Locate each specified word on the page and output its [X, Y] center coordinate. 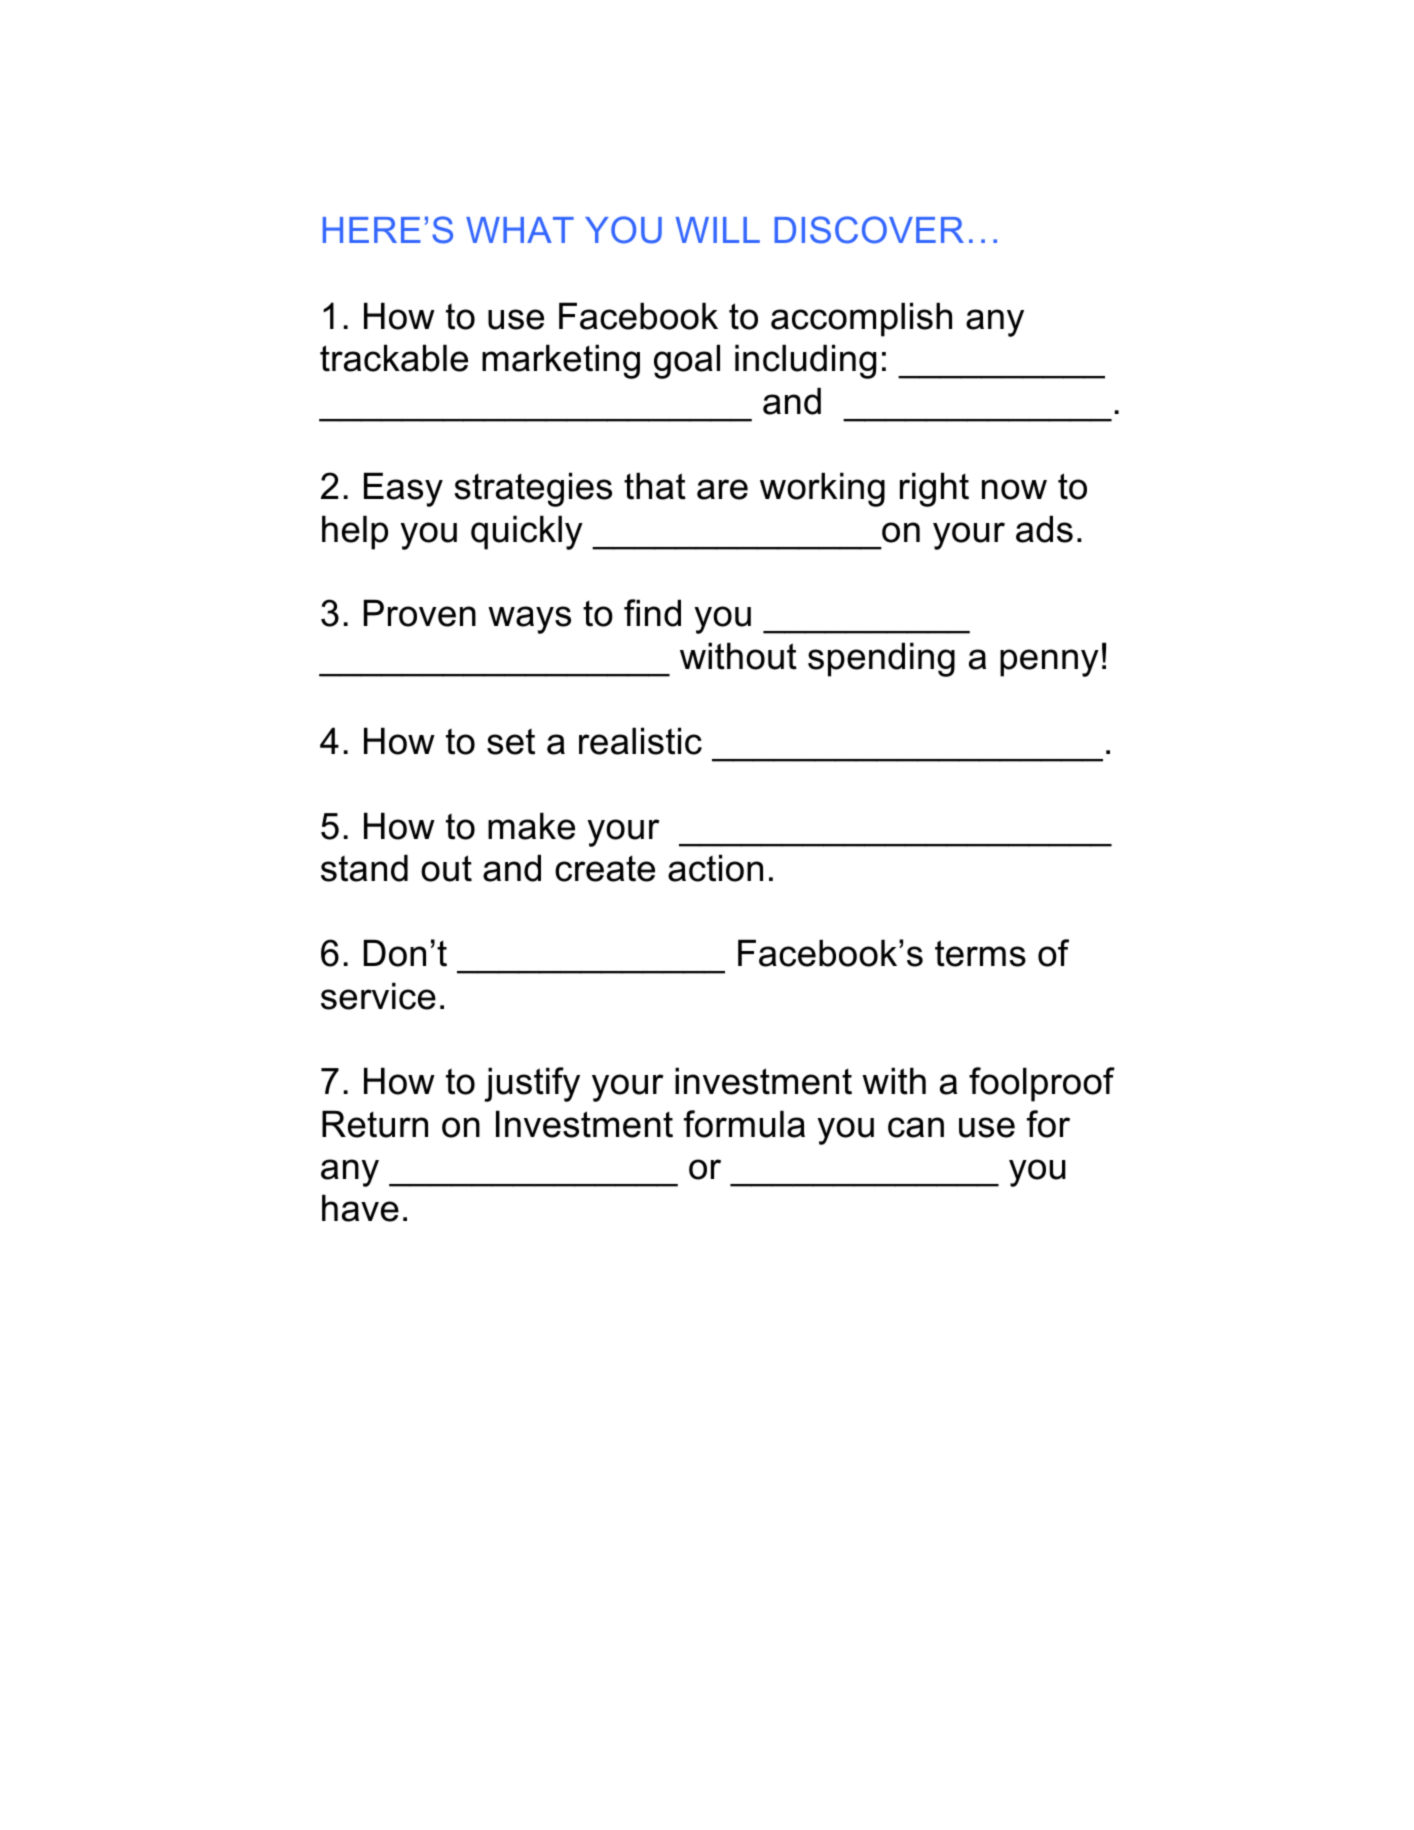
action [715, 868]
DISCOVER [869, 230]
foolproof [1042, 1084]
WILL [718, 230]
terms [980, 953]
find [652, 613]
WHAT [520, 230]
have [360, 1208]
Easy [403, 489]
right [934, 489]
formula [744, 1124]
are [722, 489]
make [531, 826]
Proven [420, 613]
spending [881, 659]
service [378, 996]
